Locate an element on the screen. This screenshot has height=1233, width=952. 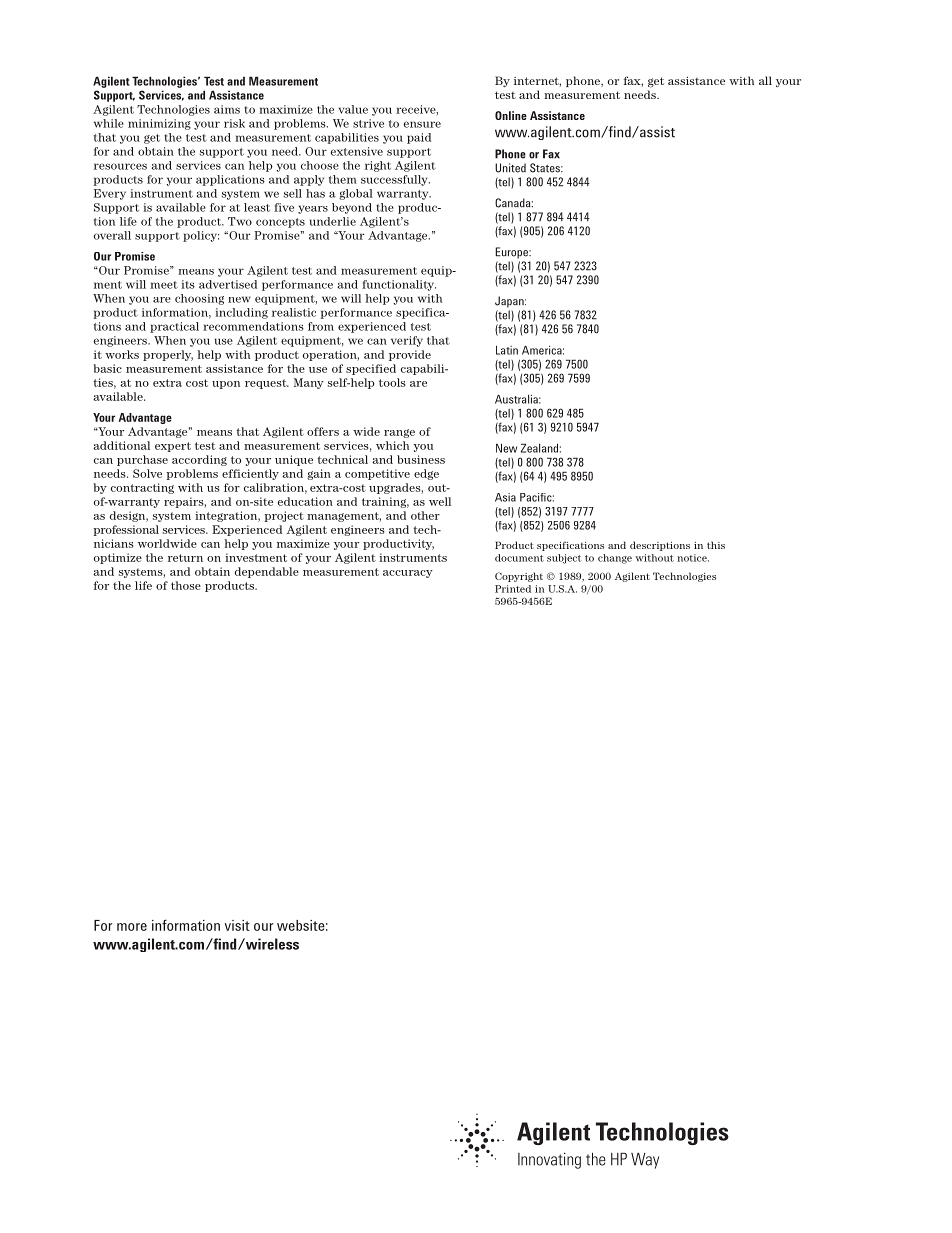
tools is located at coordinates (392, 382).
